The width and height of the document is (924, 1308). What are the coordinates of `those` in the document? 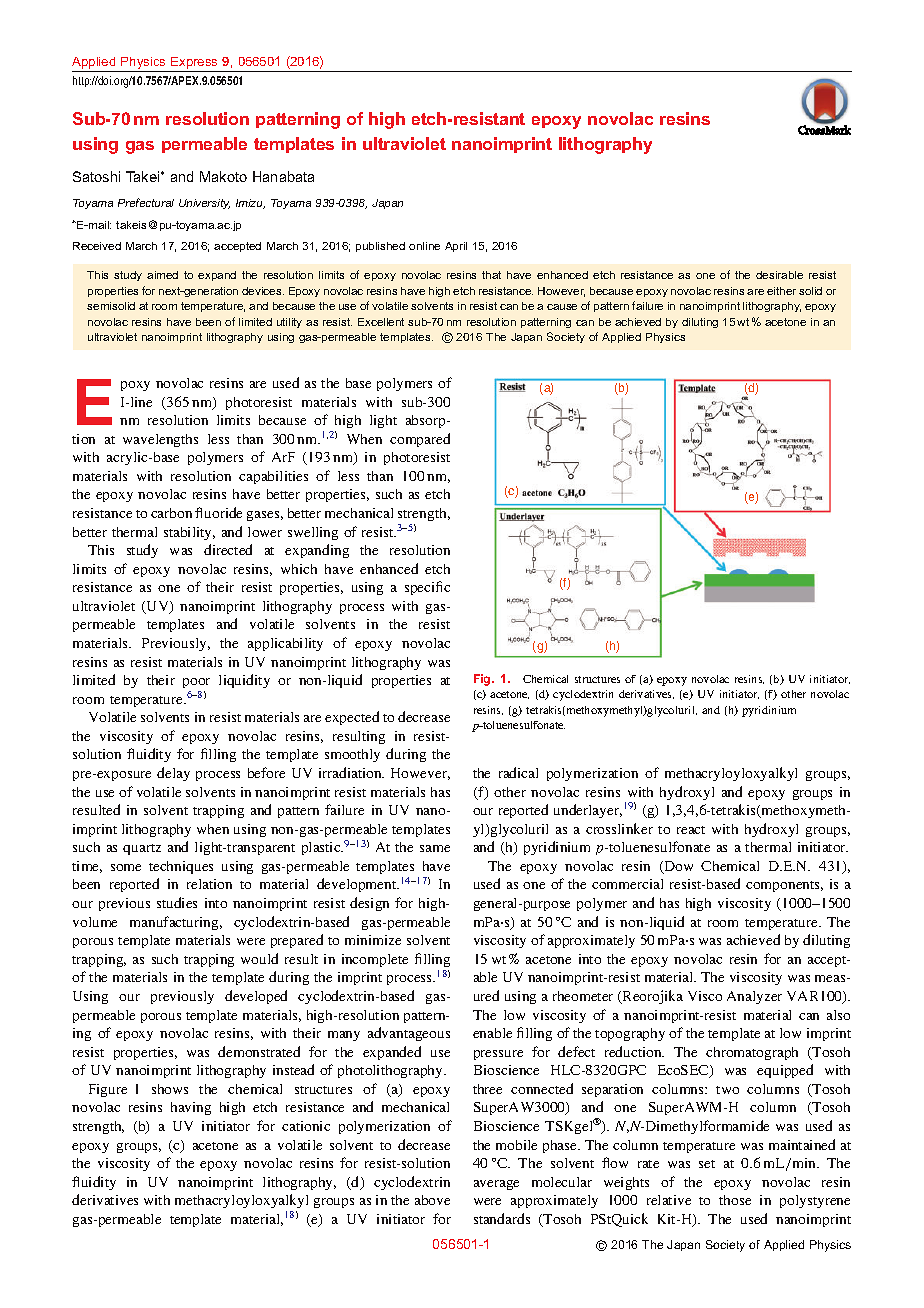 It's located at (735, 1200).
